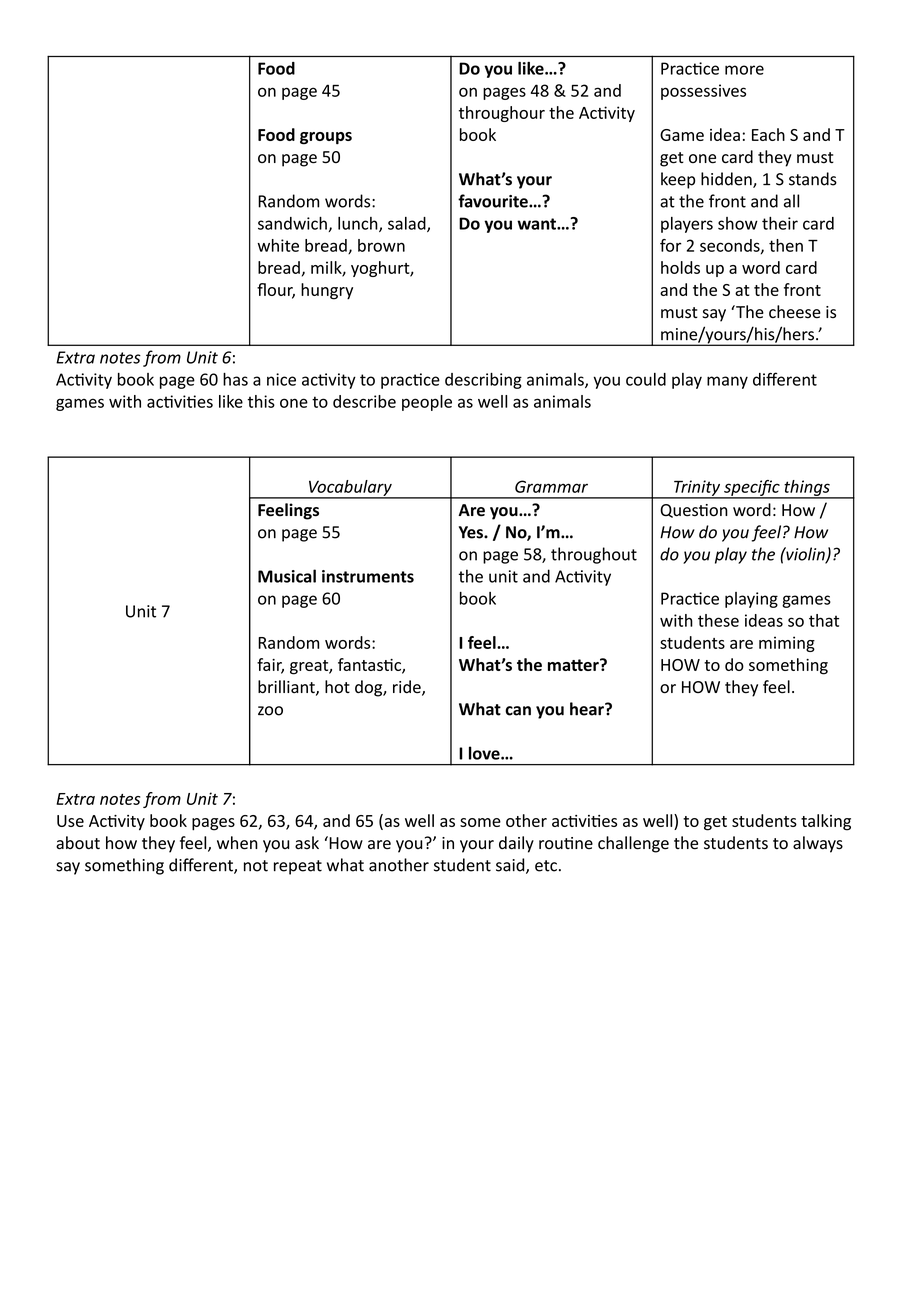 The height and width of the page is (1310, 924). I want to click on groups, so click(326, 138).
